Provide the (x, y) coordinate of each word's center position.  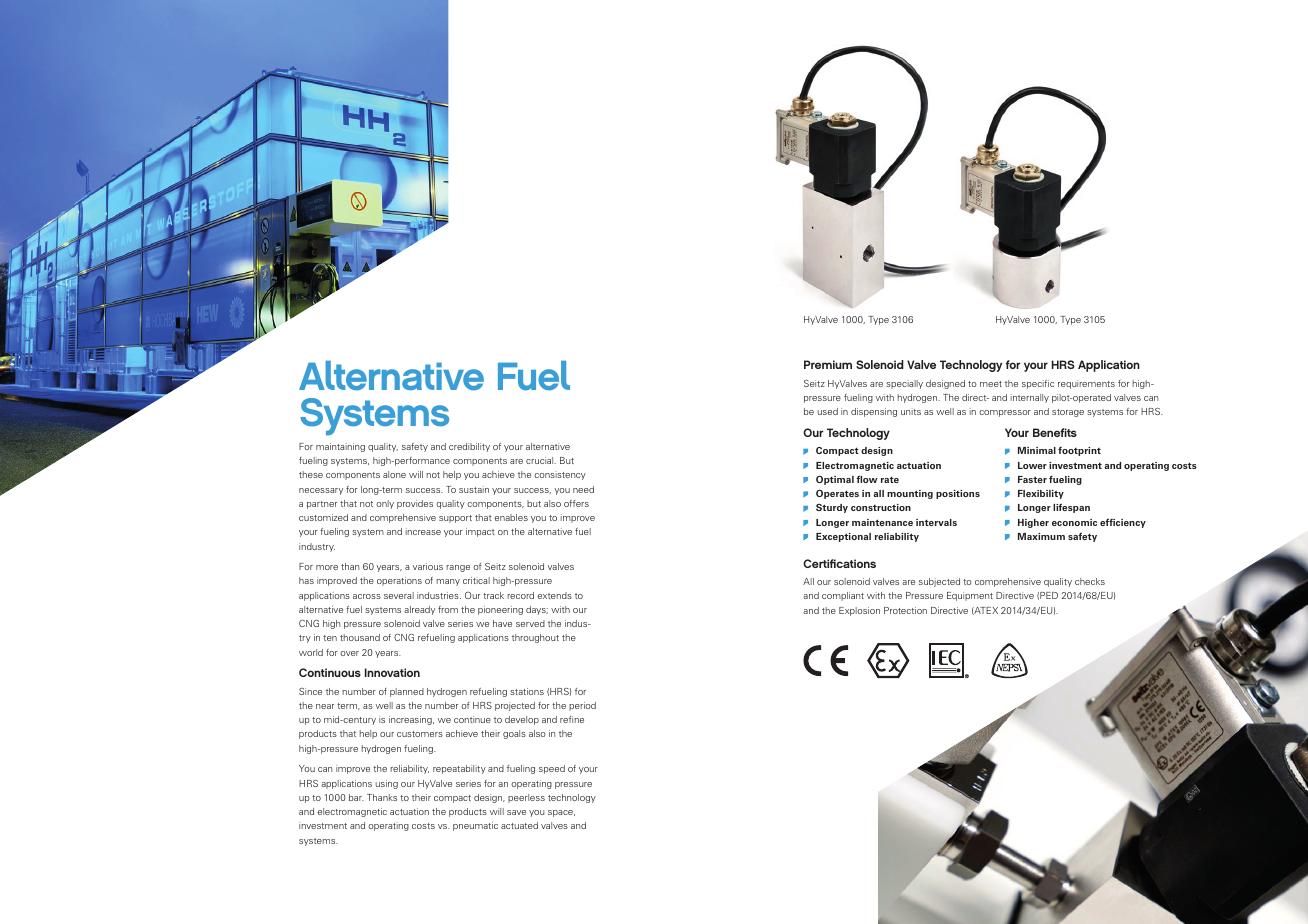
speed (552, 769)
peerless (526, 798)
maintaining (340, 447)
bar (356, 797)
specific (1038, 384)
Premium (828, 364)
